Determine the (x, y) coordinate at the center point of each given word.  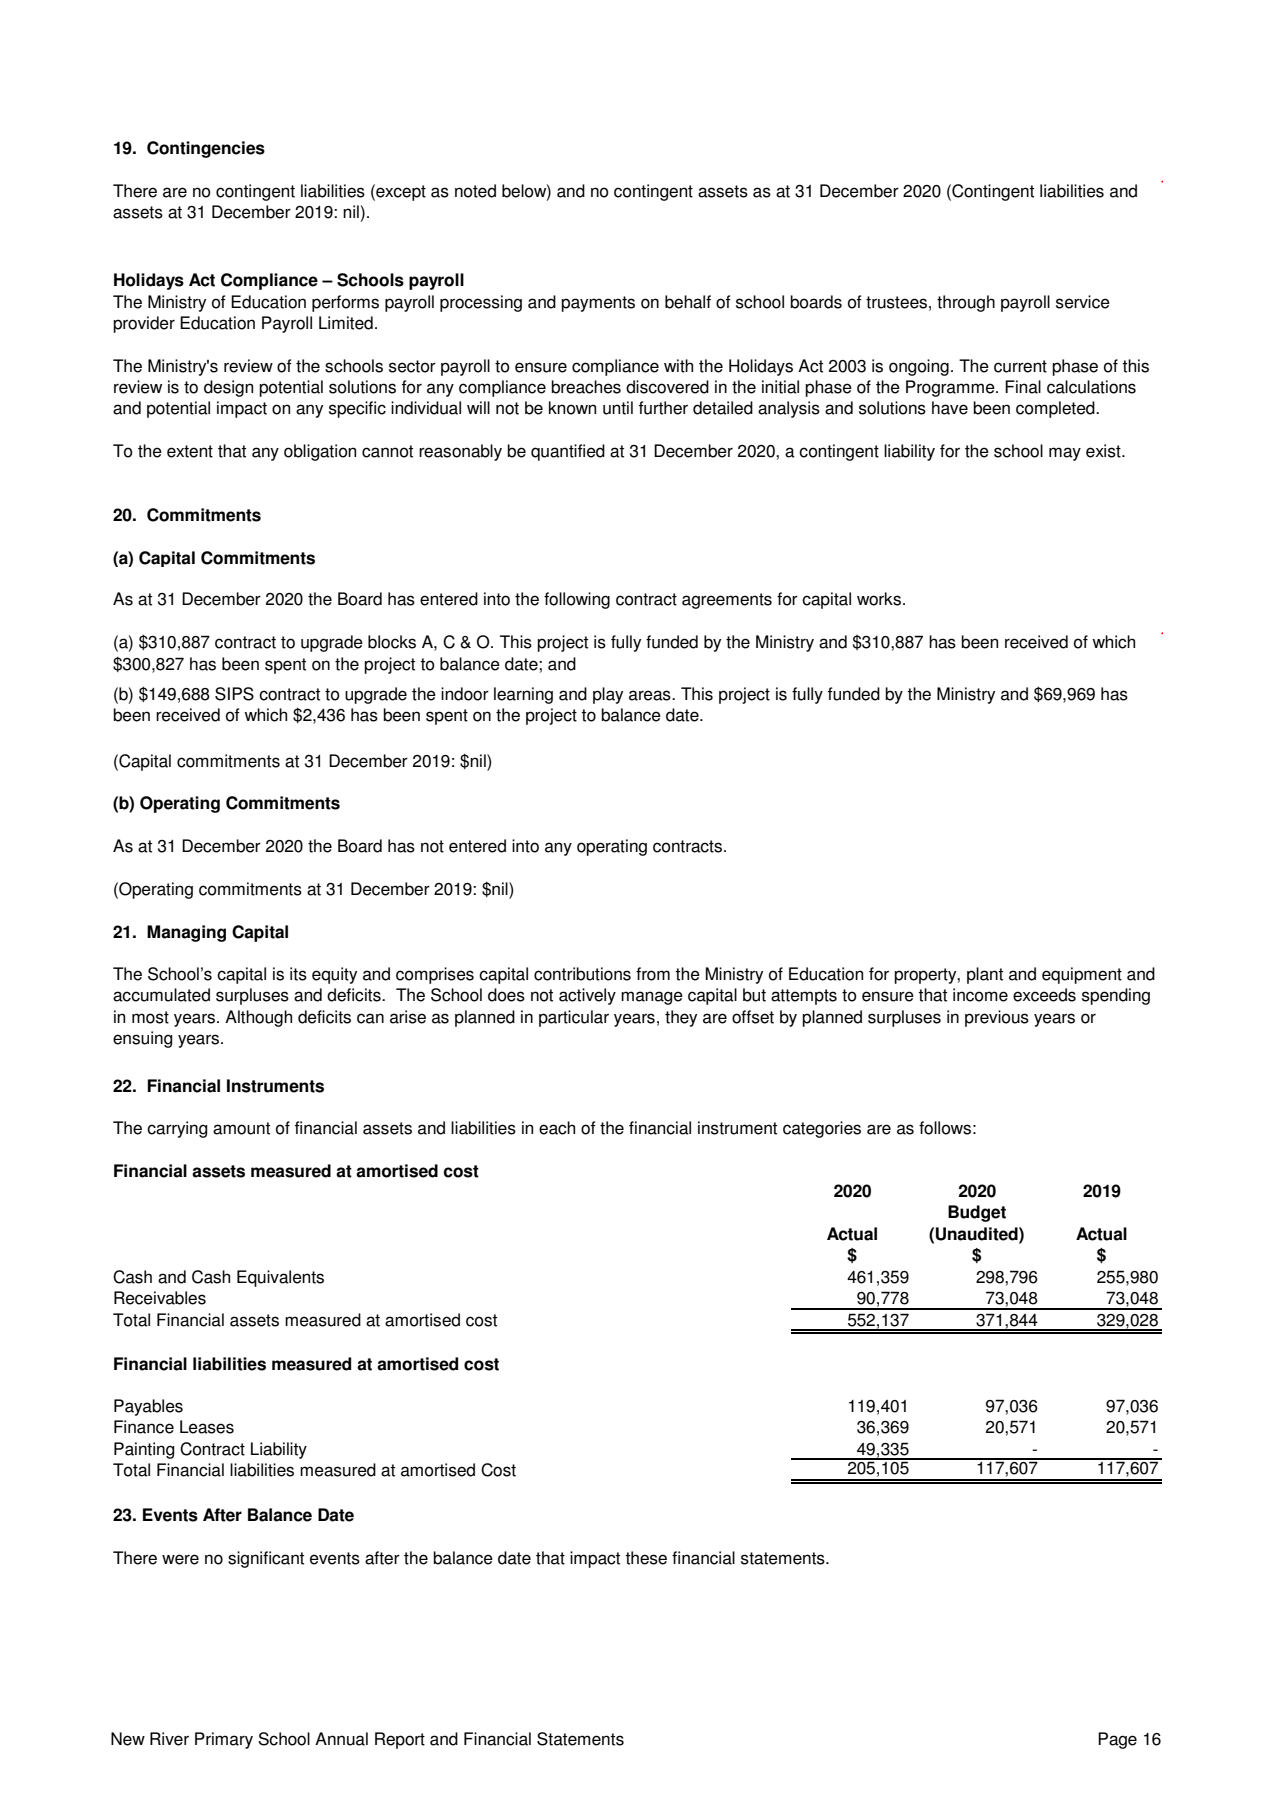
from (653, 974)
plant (985, 975)
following (577, 600)
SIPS (234, 694)
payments (598, 304)
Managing (186, 933)
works (879, 599)
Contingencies (206, 149)
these (646, 1558)
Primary (224, 1740)
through (966, 303)
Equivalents (280, 1278)
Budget (977, 1213)
